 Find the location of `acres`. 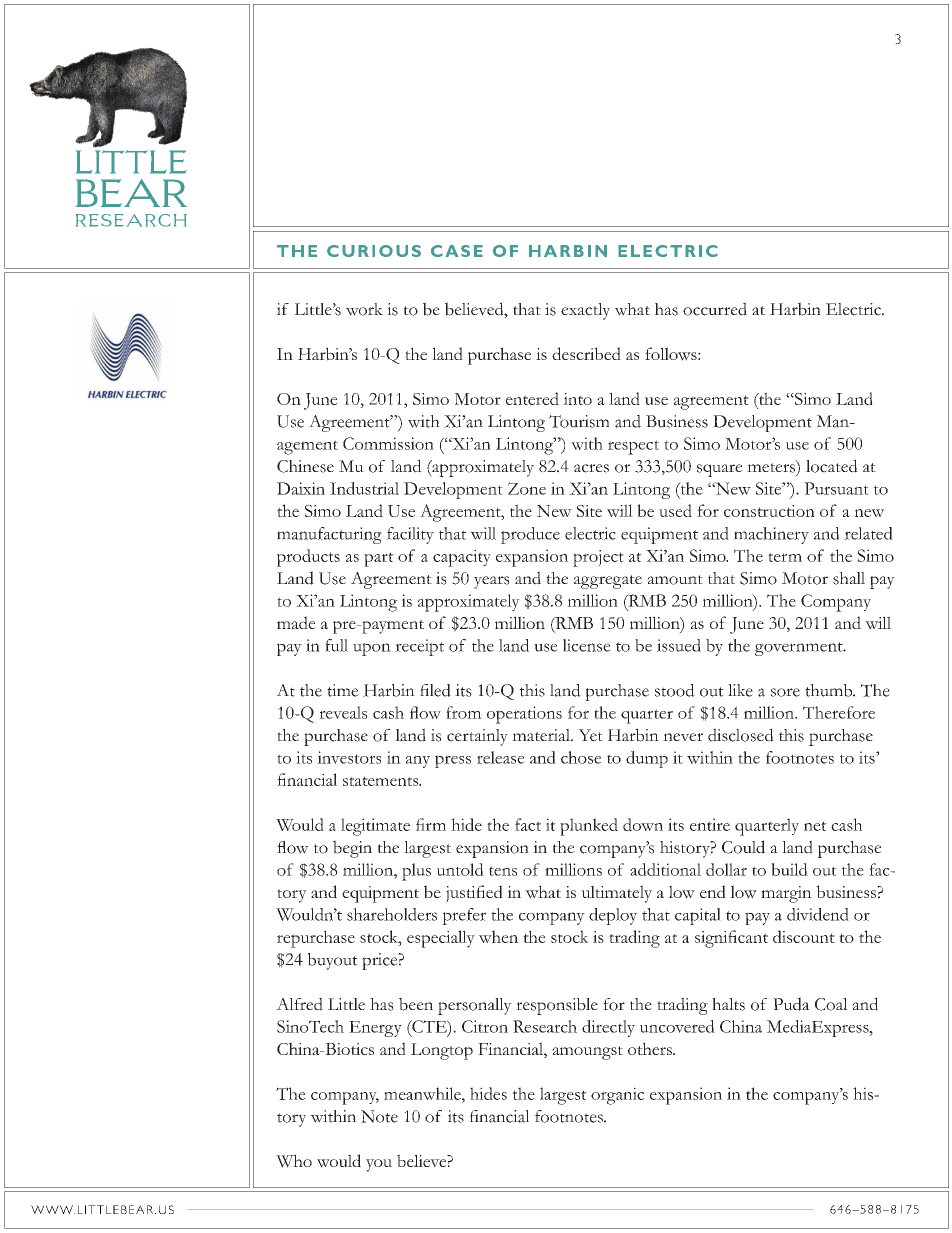

acres is located at coordinates (591, 468).
